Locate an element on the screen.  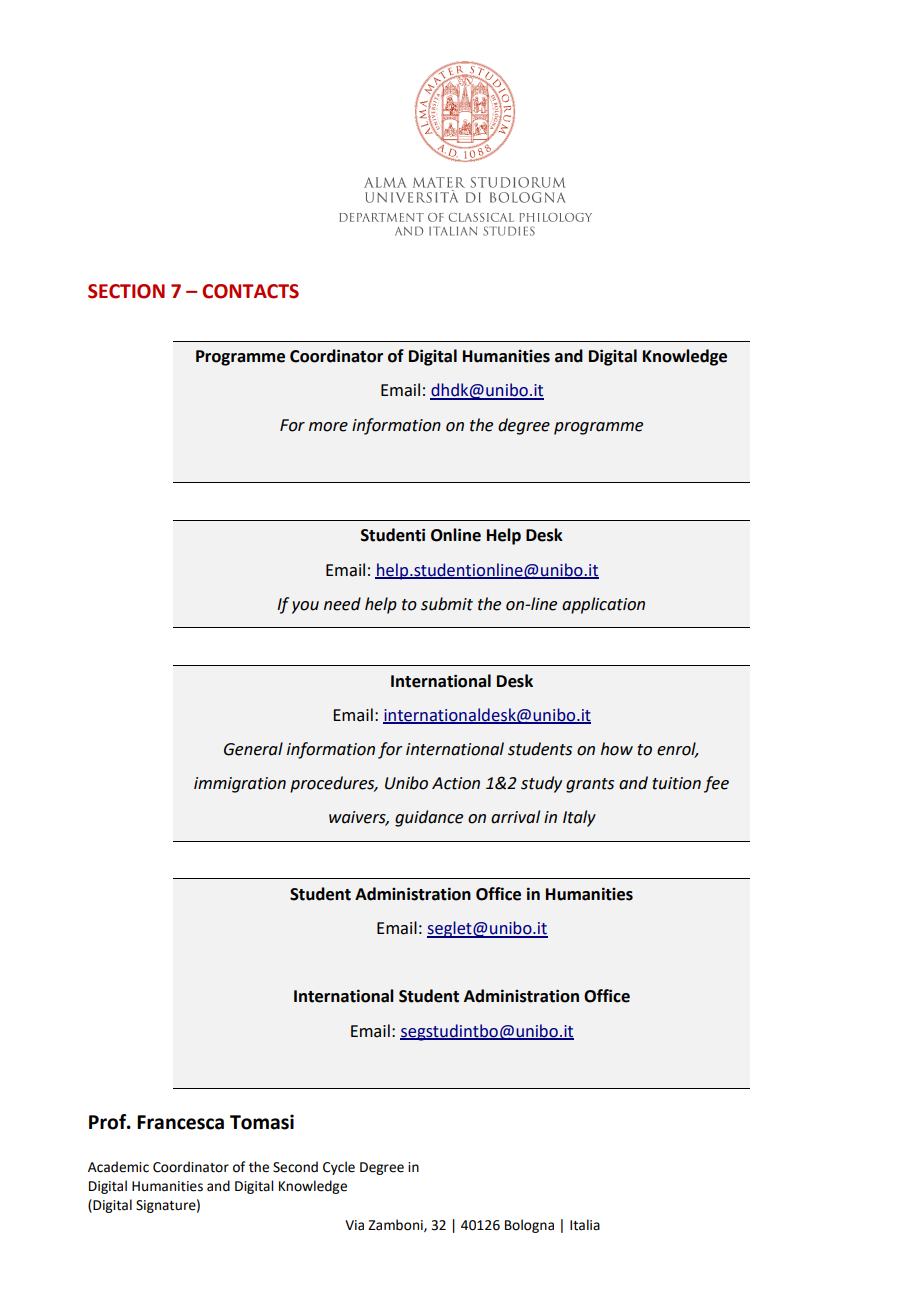
Italy is located at coordinates (579, 818).
